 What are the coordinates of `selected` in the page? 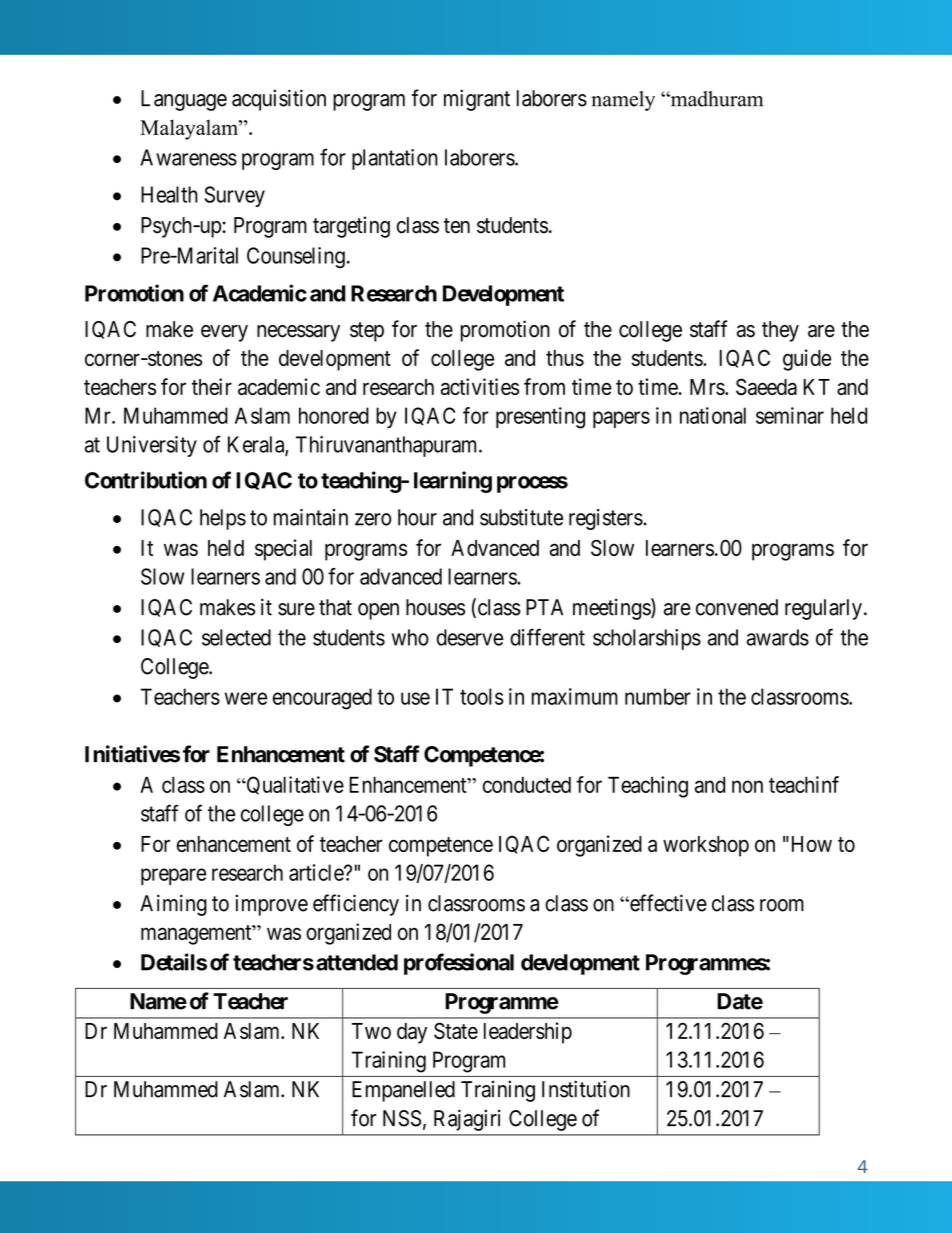 It's located at (236, 637).
